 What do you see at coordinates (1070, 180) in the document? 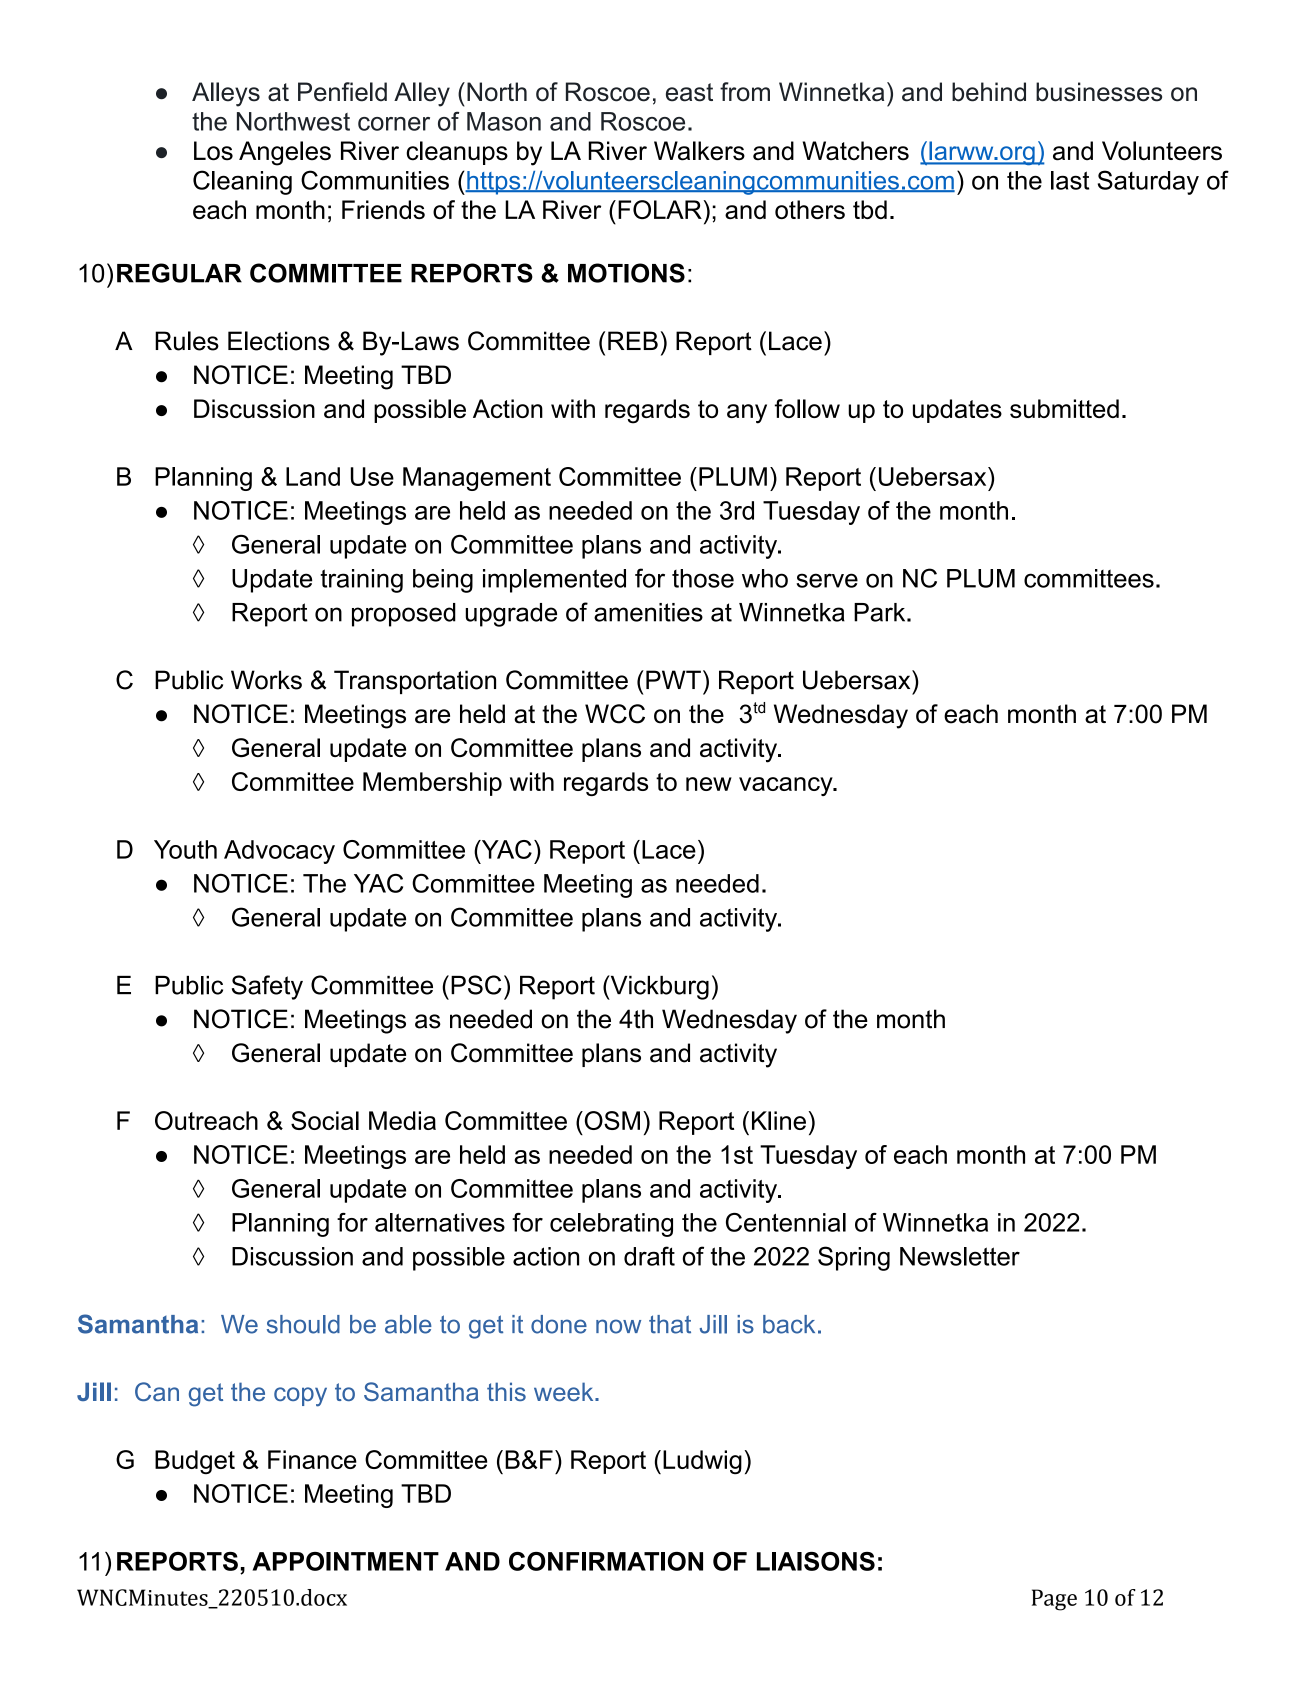
I see `last` at bounding box center [1070, 180].
